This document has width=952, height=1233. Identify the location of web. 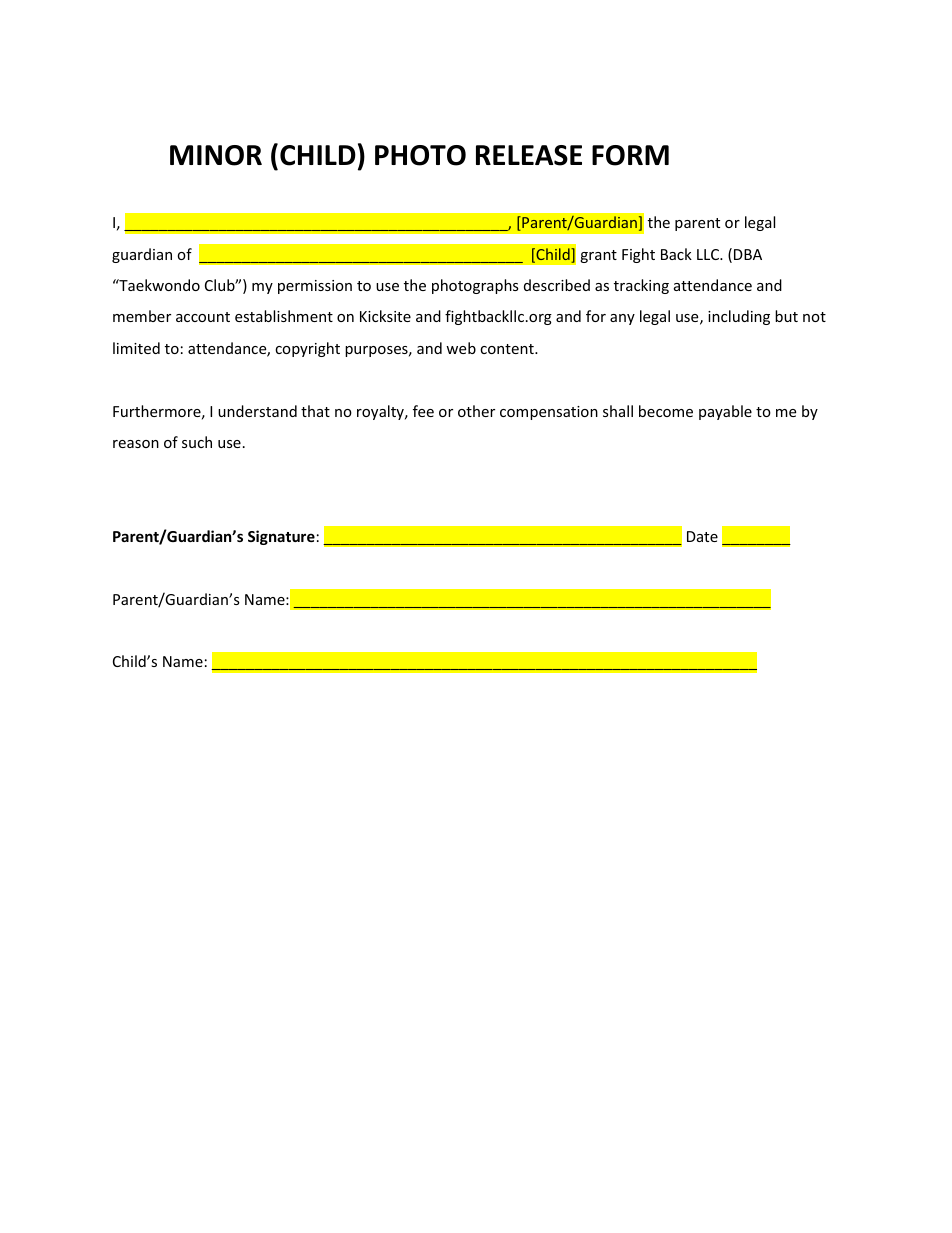
(461, 348).
